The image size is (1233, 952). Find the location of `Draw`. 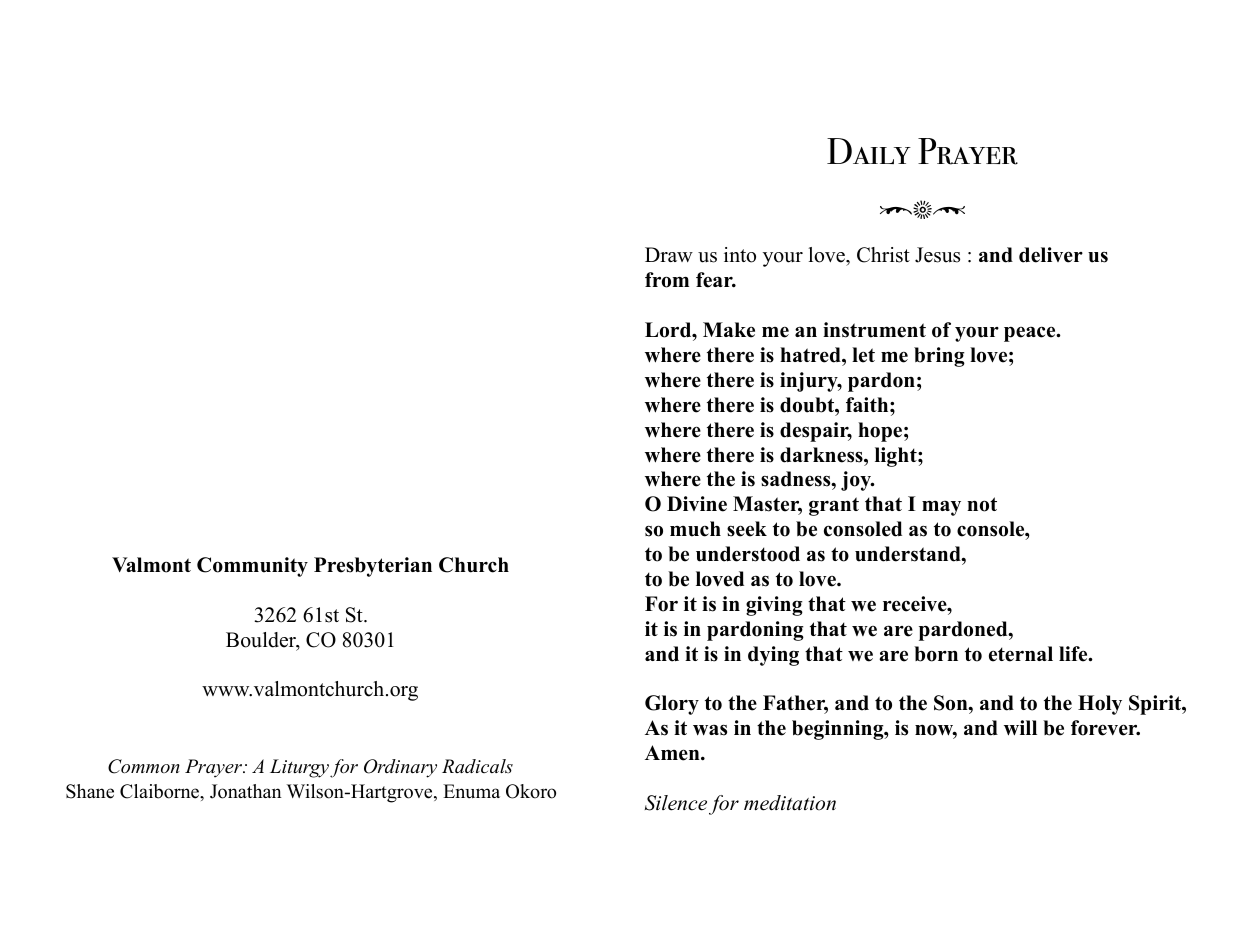

Draw is located at coordinates (669, 254).
